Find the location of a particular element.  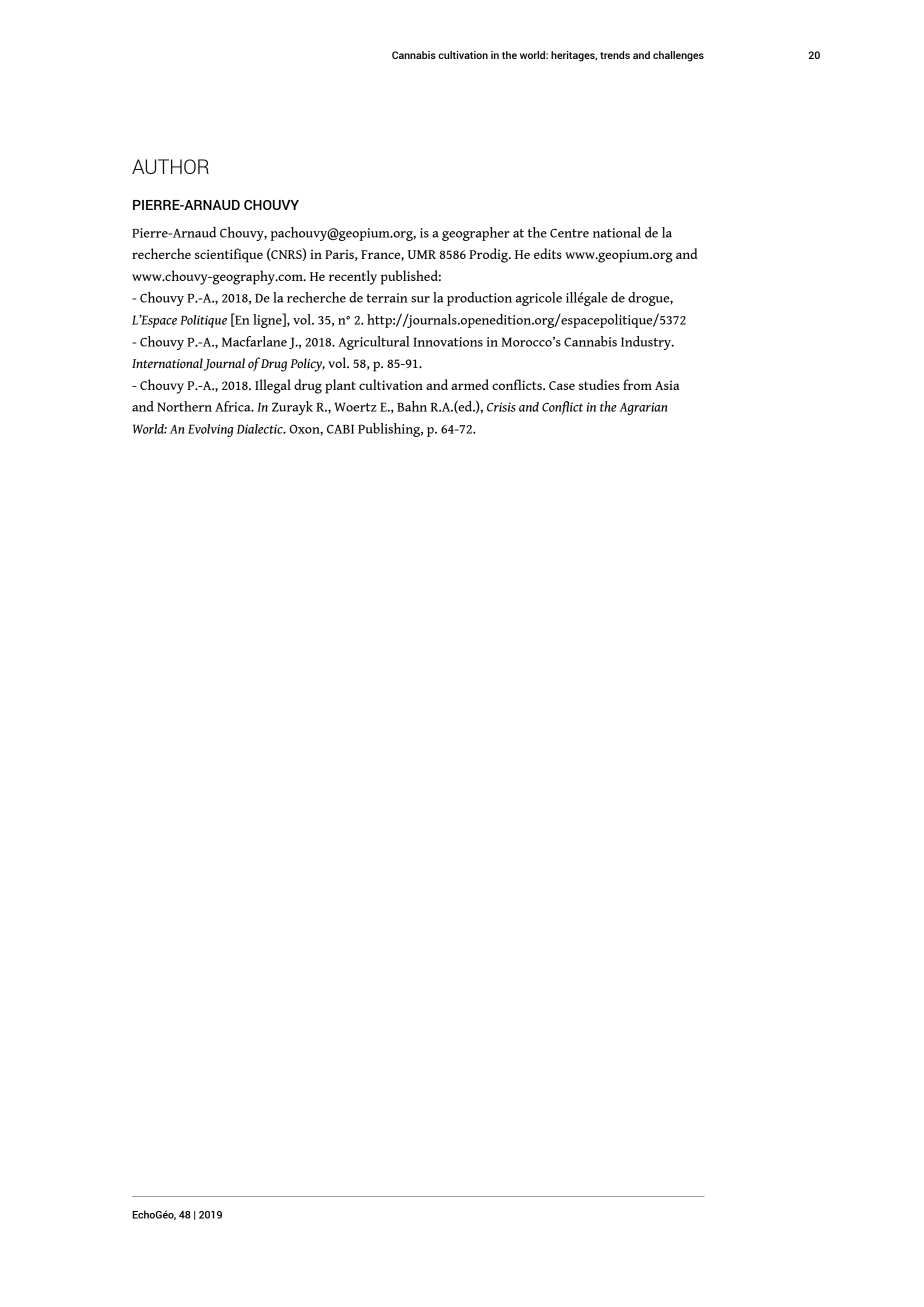

trends is located at coordinates (615, 55).
